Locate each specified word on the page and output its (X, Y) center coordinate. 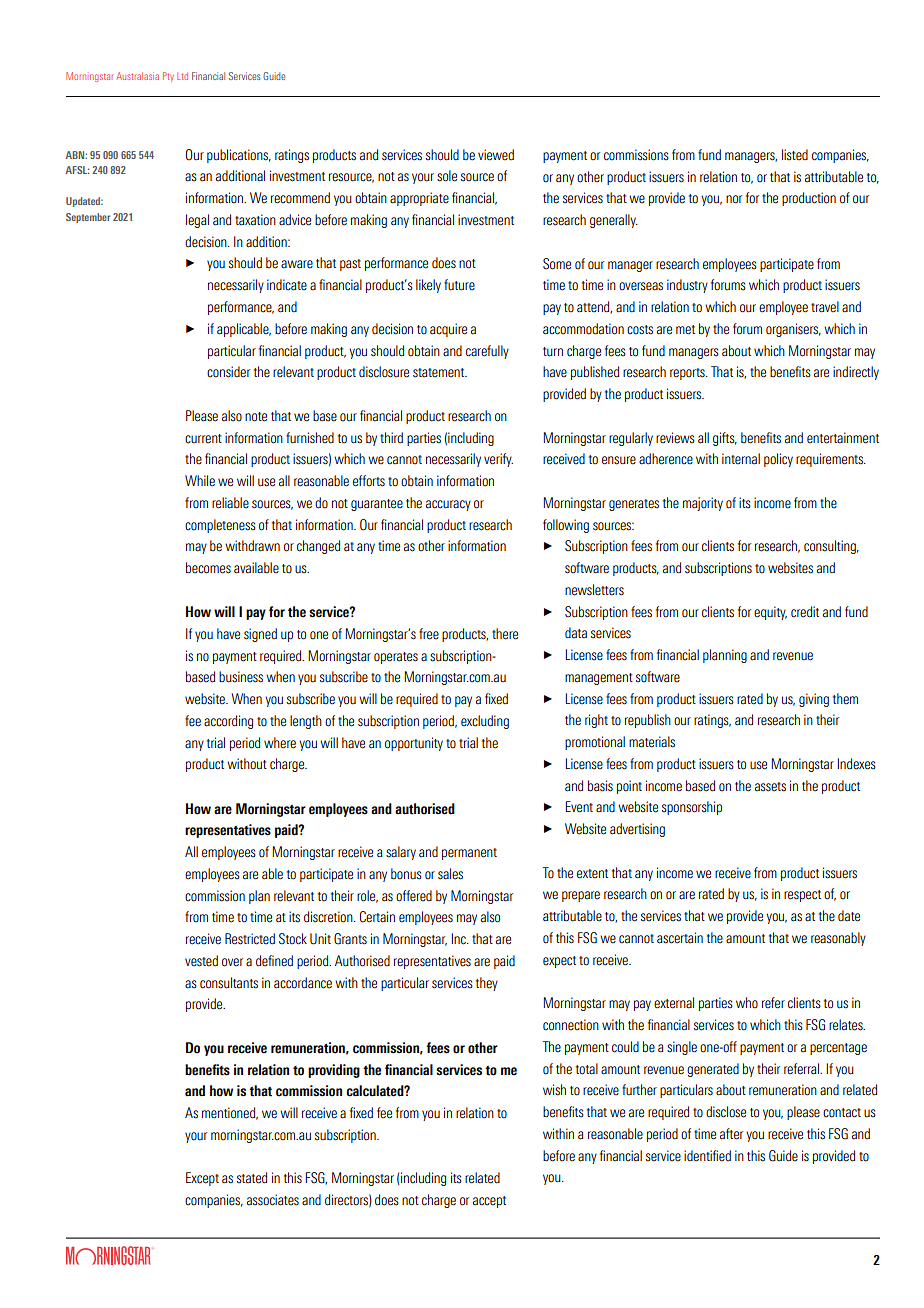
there (505, 634)
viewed (496, 155)
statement (440, 373)
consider (228, 372)
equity (770, 613)
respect (802, 896)
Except (202, 1179)
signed (260, 635)
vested (201, 961)
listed (795, 155)
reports (688, 374)
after (731, 1134)
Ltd (182, 76)
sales (450, 874)
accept (489, 1202)
